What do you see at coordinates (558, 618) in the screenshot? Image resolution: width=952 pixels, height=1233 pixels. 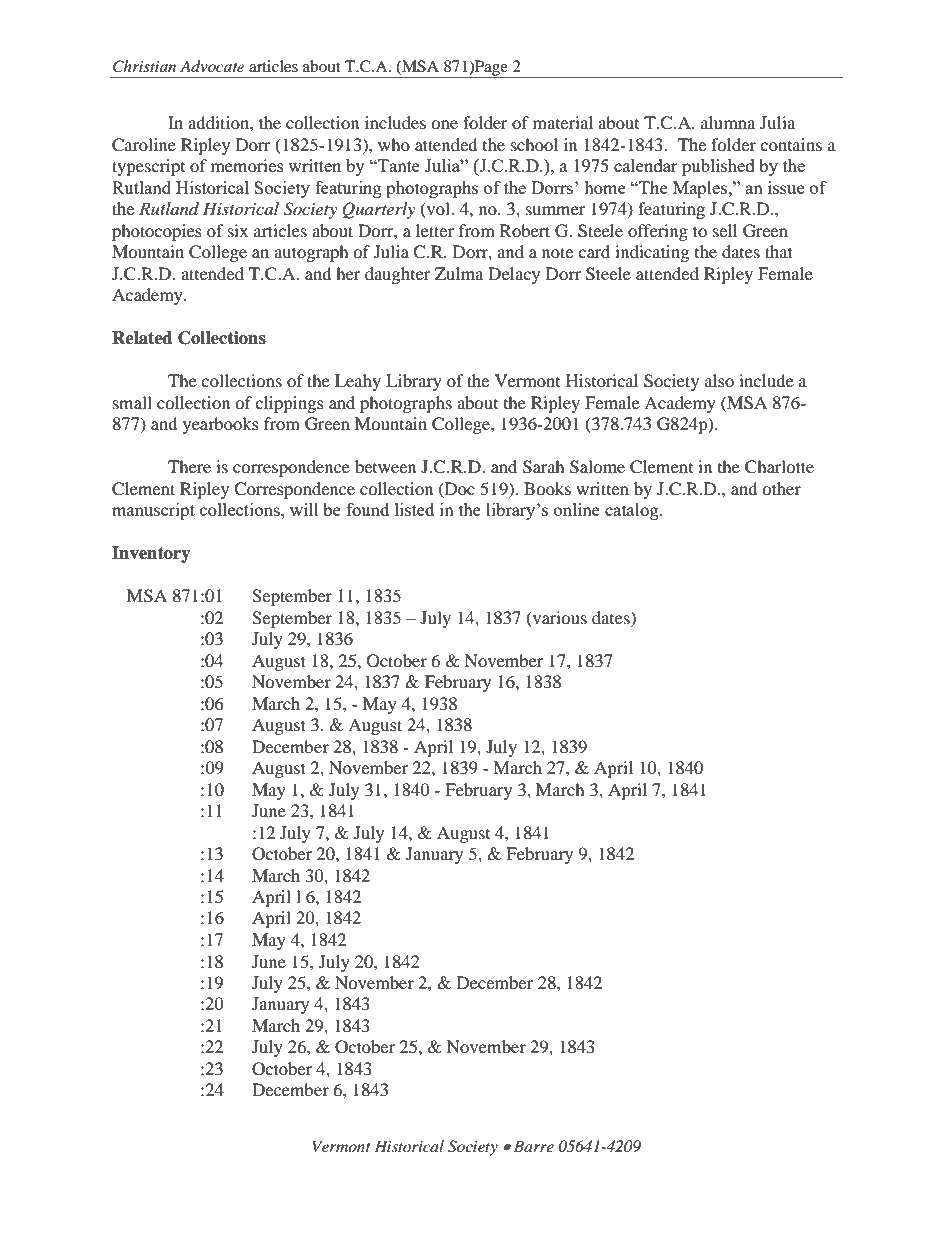 I see `various` at bounding box center [558, 618].
